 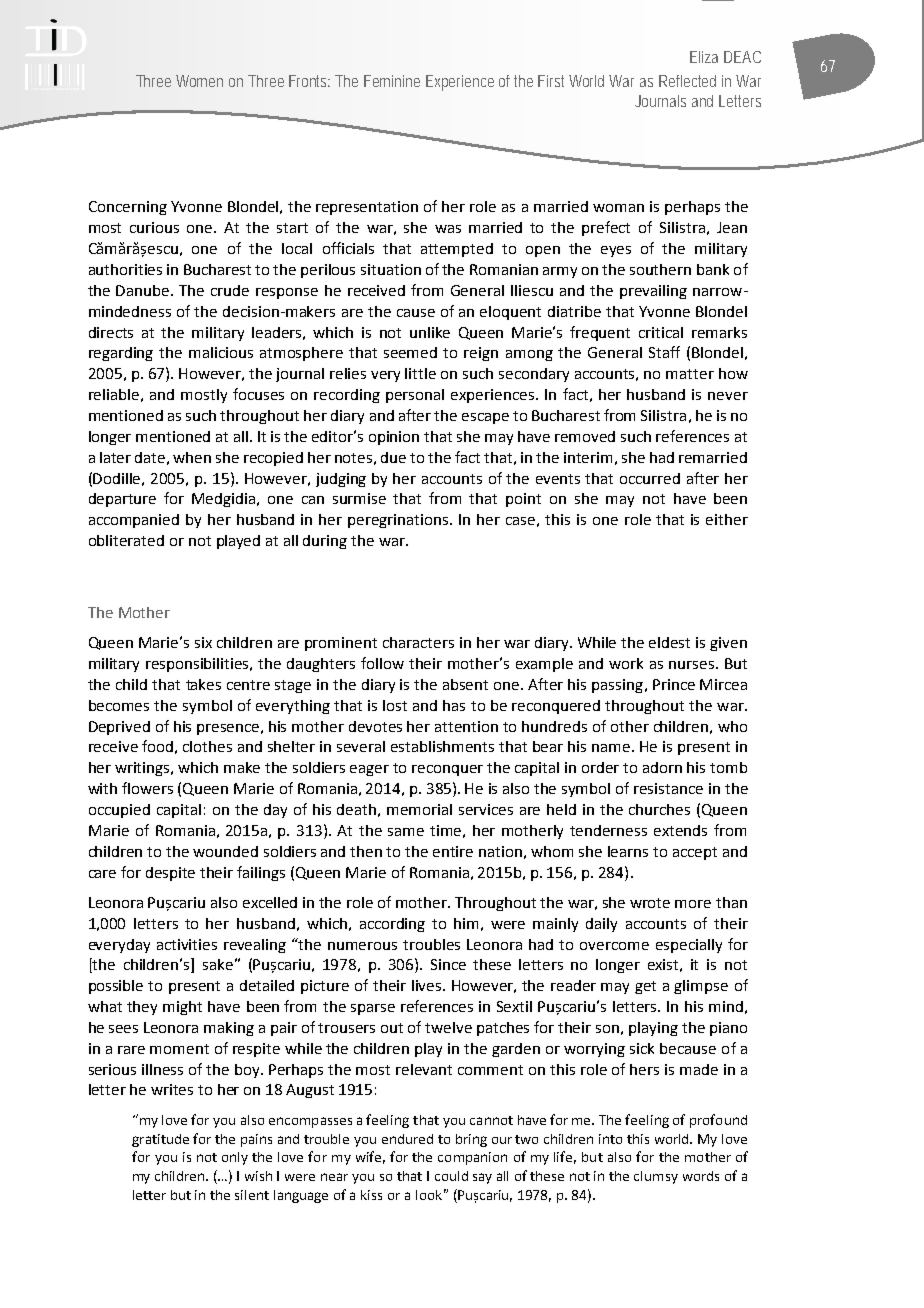 What do you see at coordinates (144, 290) in the screenshot?
I see `Danube` at bounding box center [144, 290].
